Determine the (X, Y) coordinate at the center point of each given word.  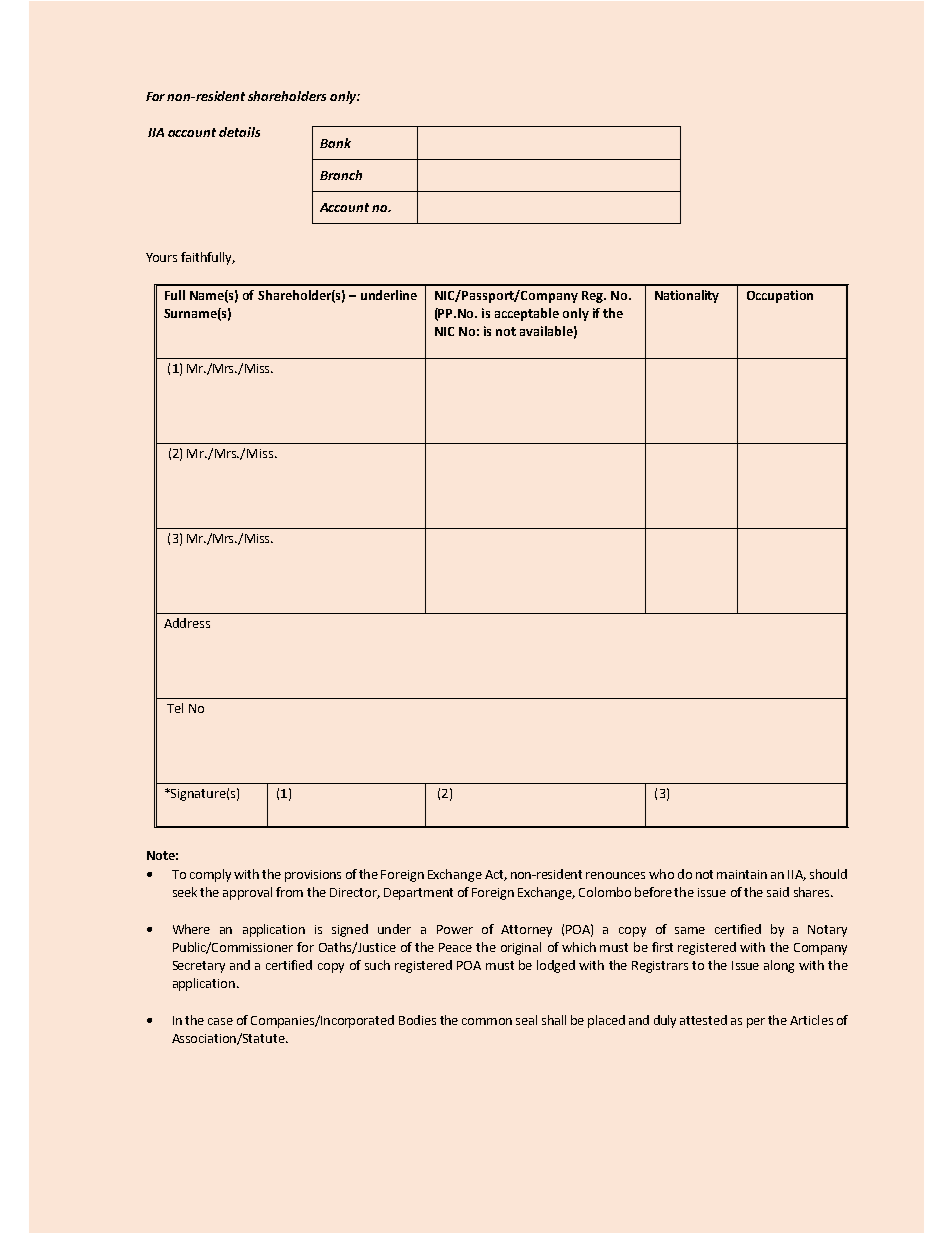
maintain (742, 874)
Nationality (687, 296)
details (239, 132)
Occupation (780, 296)
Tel (175, 708)
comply (210, 875)
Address (187, 623)
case (220, 1021)
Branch (341, 175)
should (828, 874)
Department (418, 894)
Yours (161, 257)
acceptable (527, 314)
